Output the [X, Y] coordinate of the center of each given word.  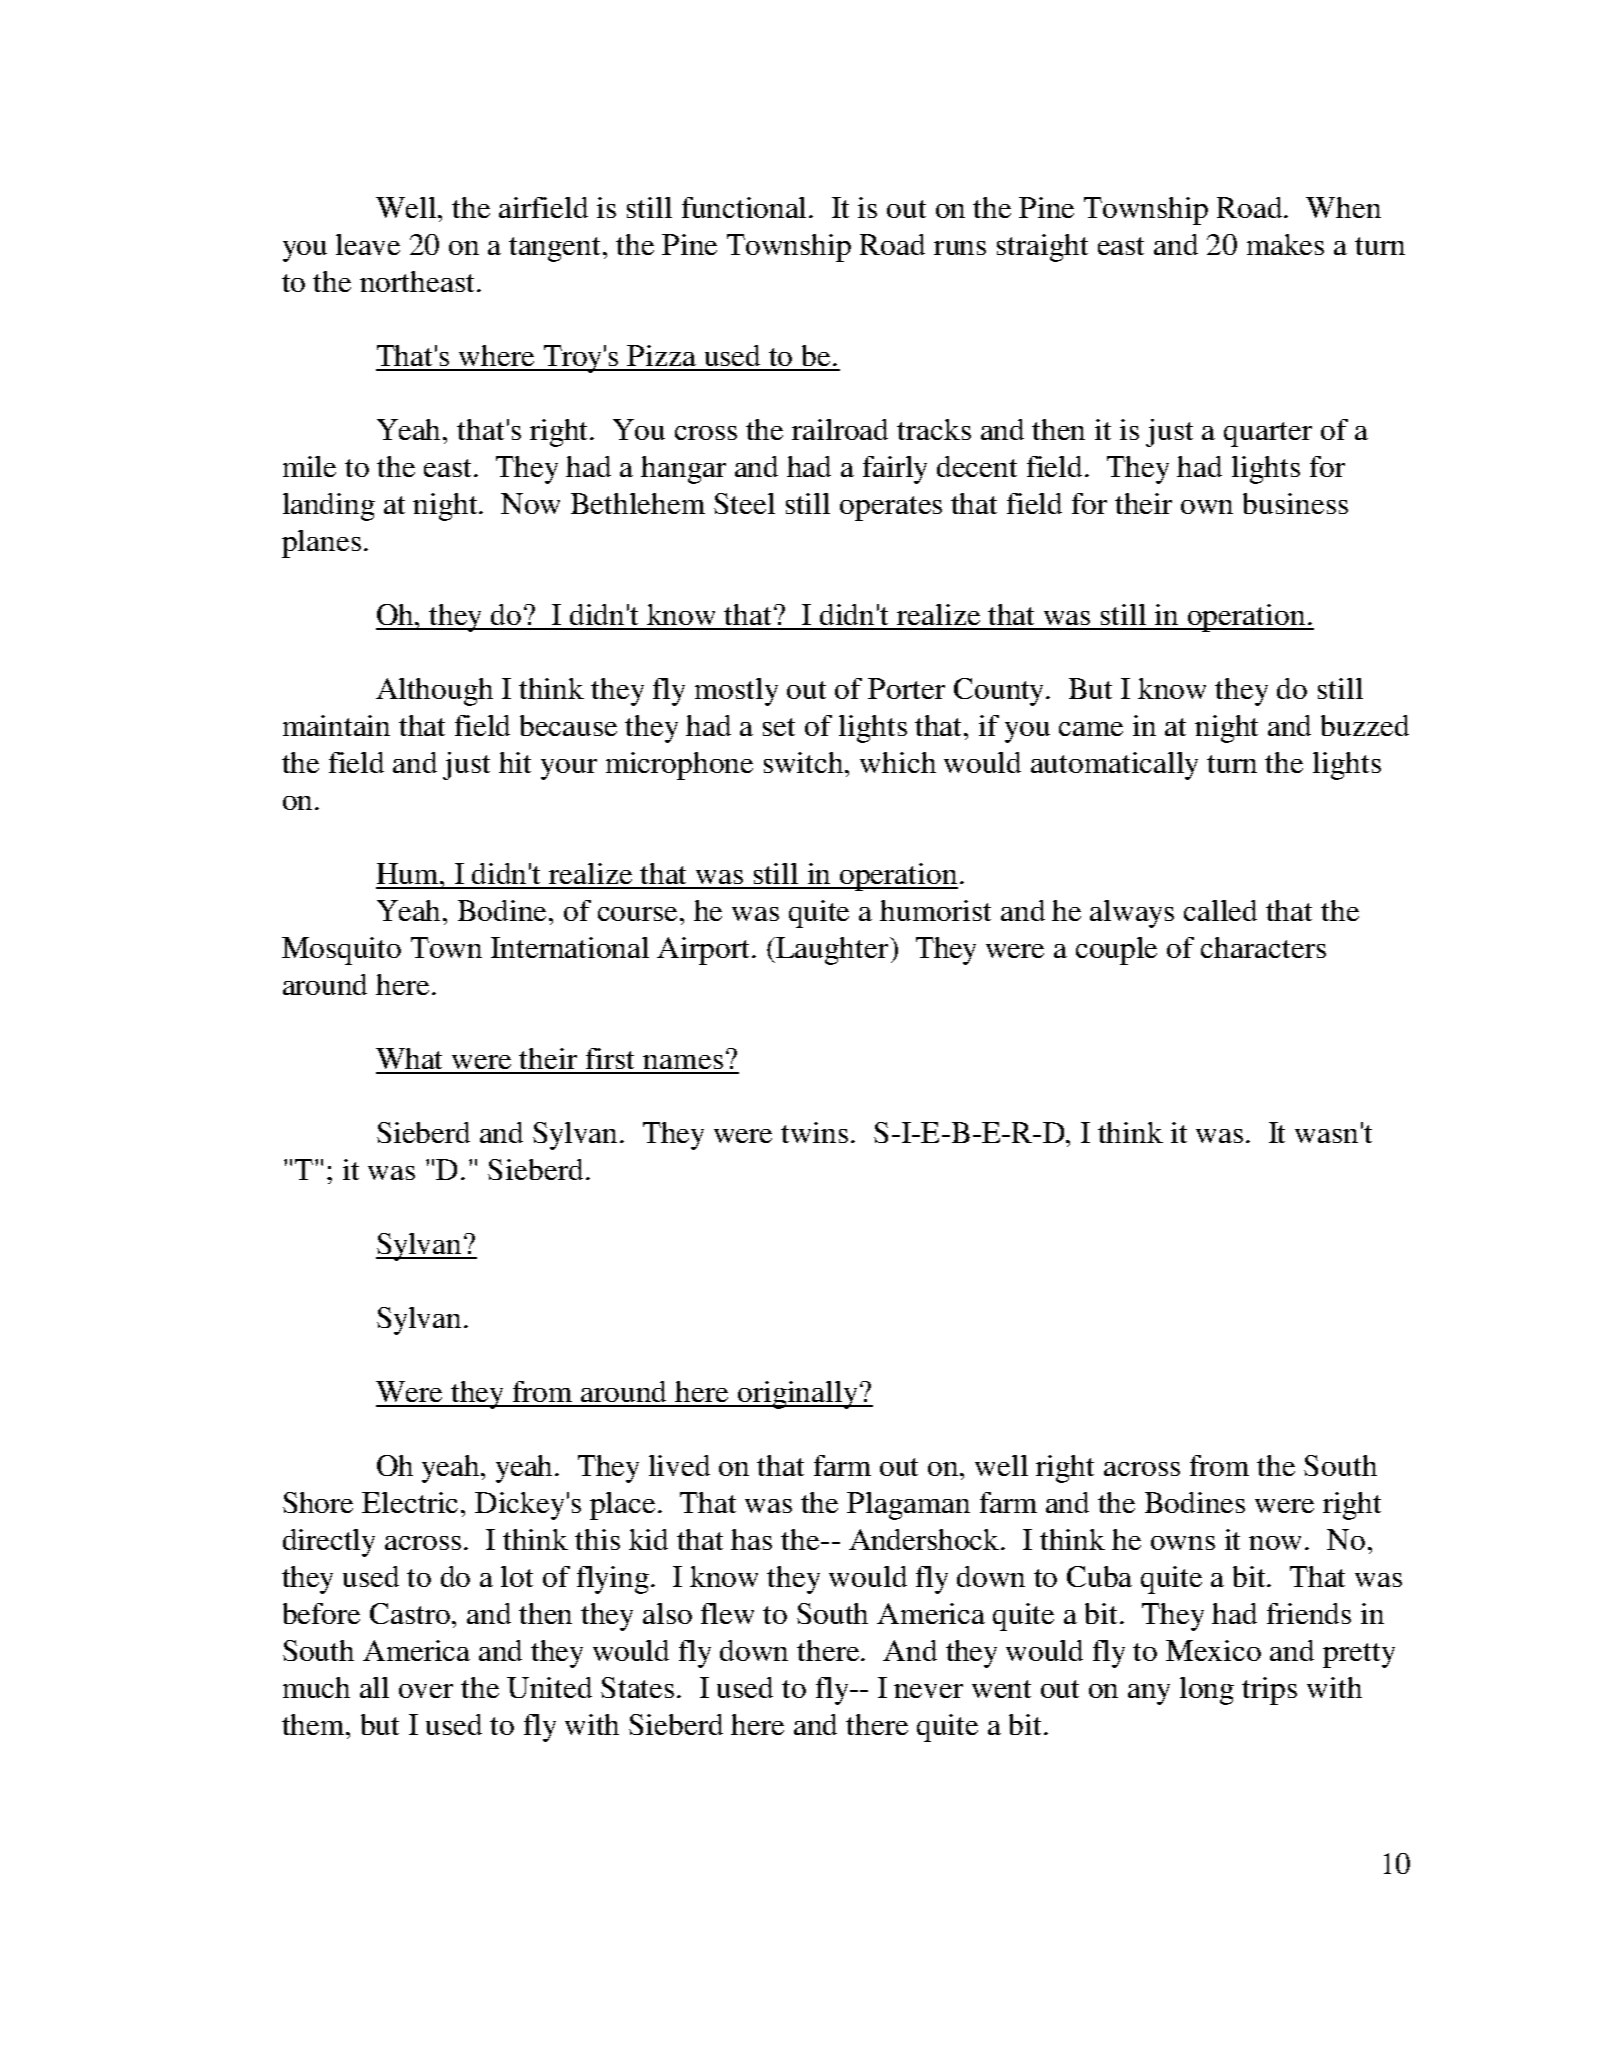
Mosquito [341, 951]
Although [434, 692]
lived [679, 1465]
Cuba [1099, 1576]
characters [1263, 947]
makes [1285, 244]
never [928, 1691]
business [1295, 503]
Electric [412, 1502]
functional [746, 207]
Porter [906, 688]
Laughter [833, 951]
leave [368, 244]
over [426, 1691]
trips [1269, 1691]
